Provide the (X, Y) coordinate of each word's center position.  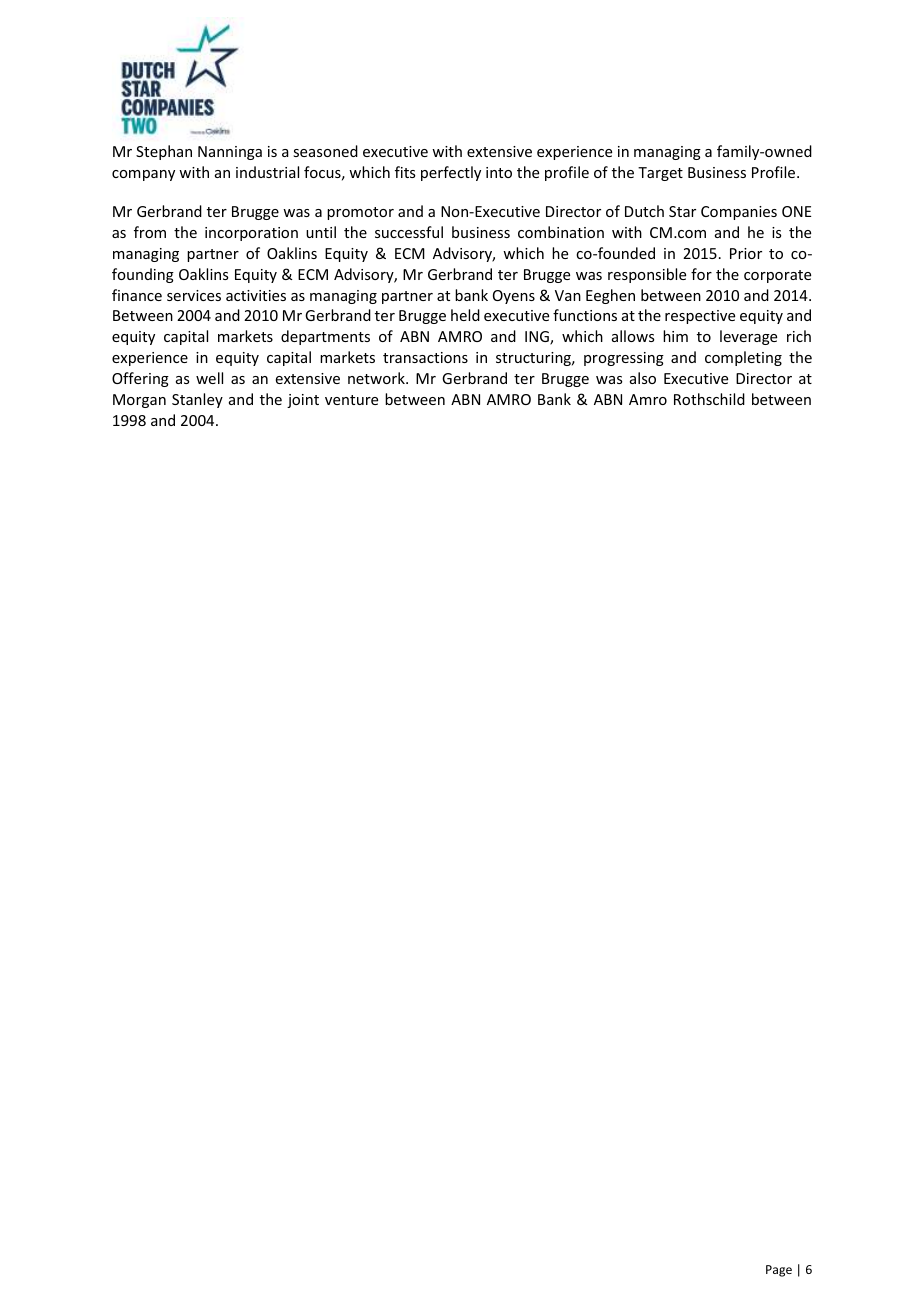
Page (779, 1271)
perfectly (451, 173)
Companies (739, 213)
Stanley (197, 400)
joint (303, 401)
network (377, 378)
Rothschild (709, 399)
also (643, 378)
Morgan (139, 401)
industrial (267, 172)
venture (351, 400)
